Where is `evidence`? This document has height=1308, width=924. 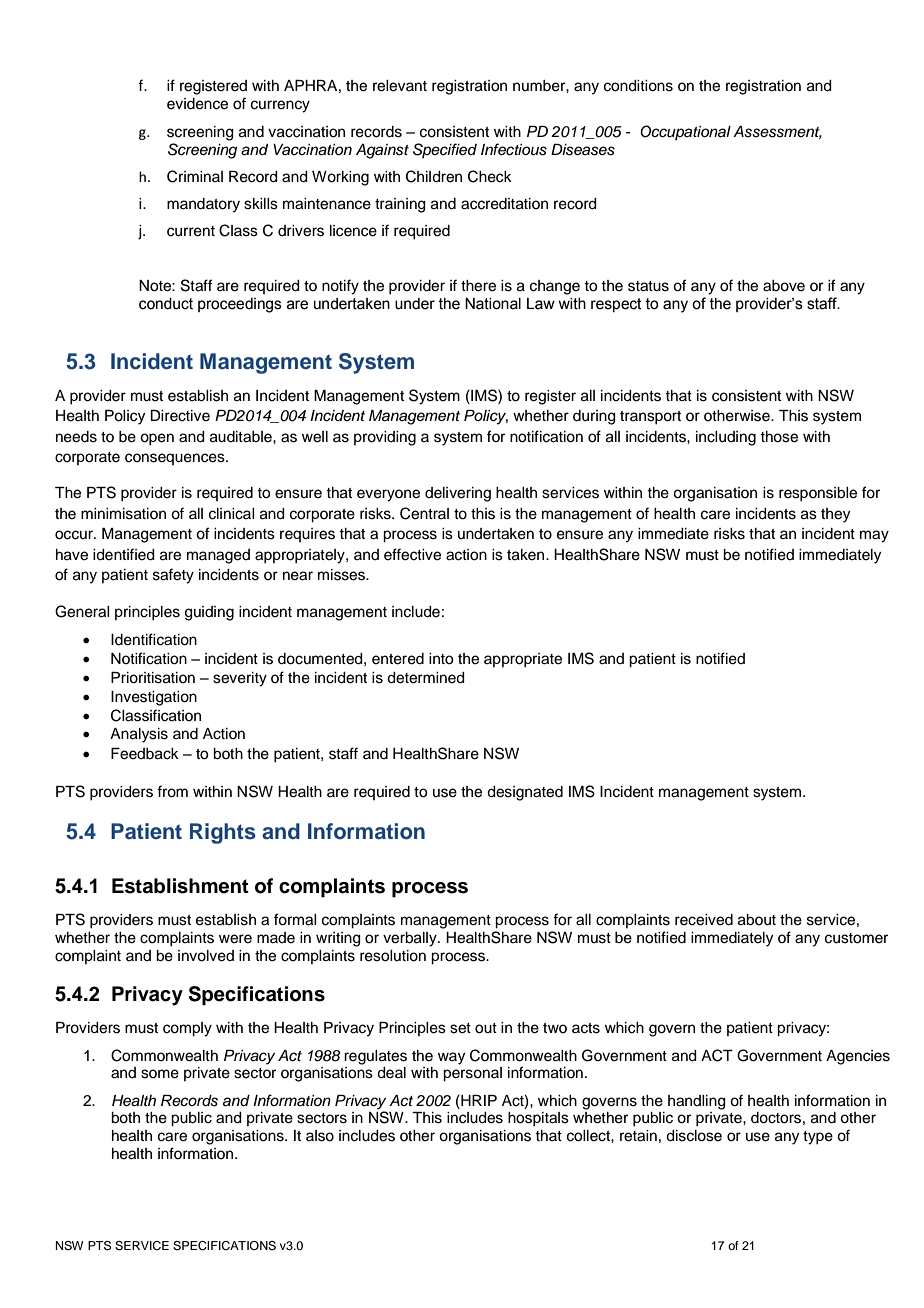
evidence is located at coordinates (197, 104).
